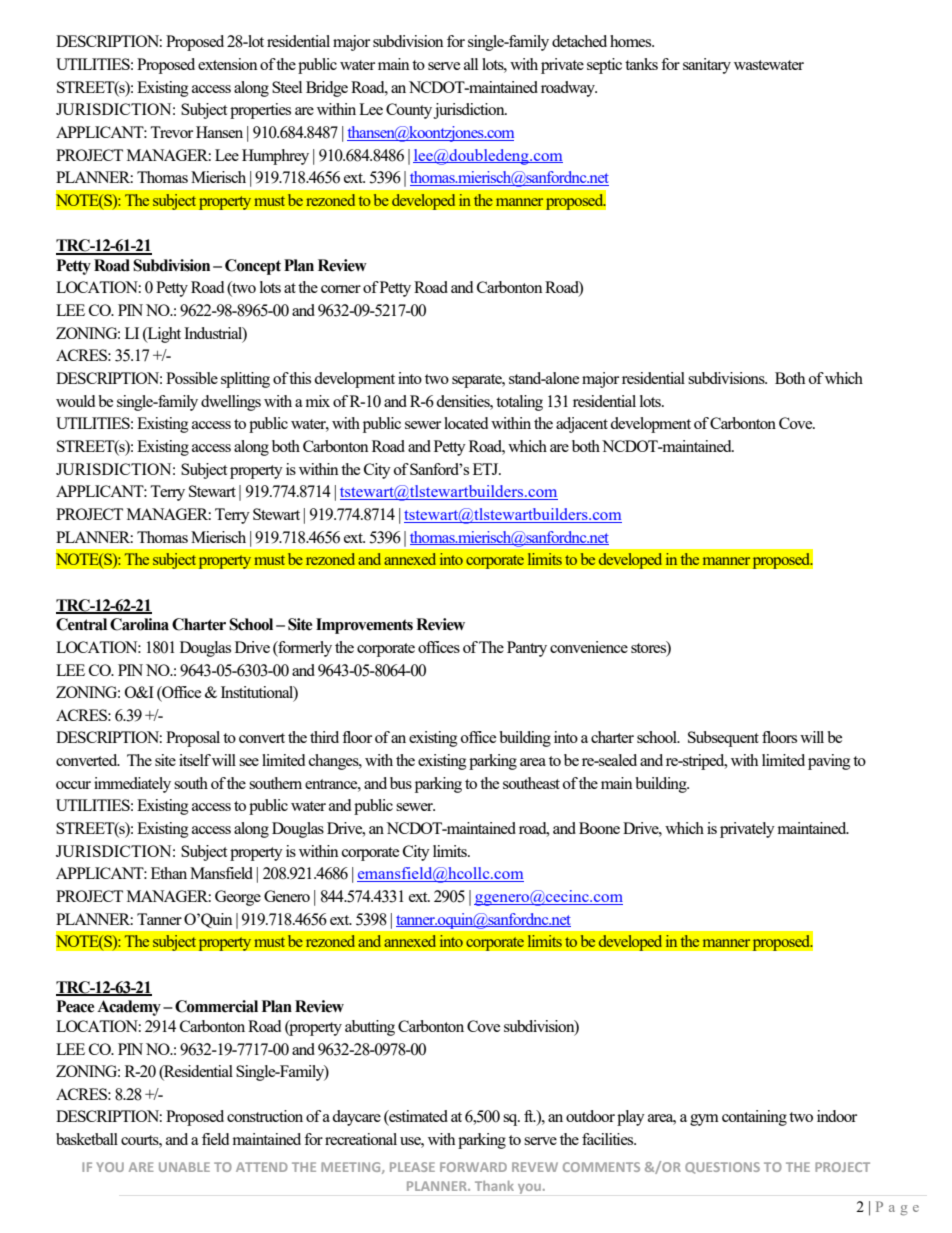  I want to click on County, so click(410, 111).
